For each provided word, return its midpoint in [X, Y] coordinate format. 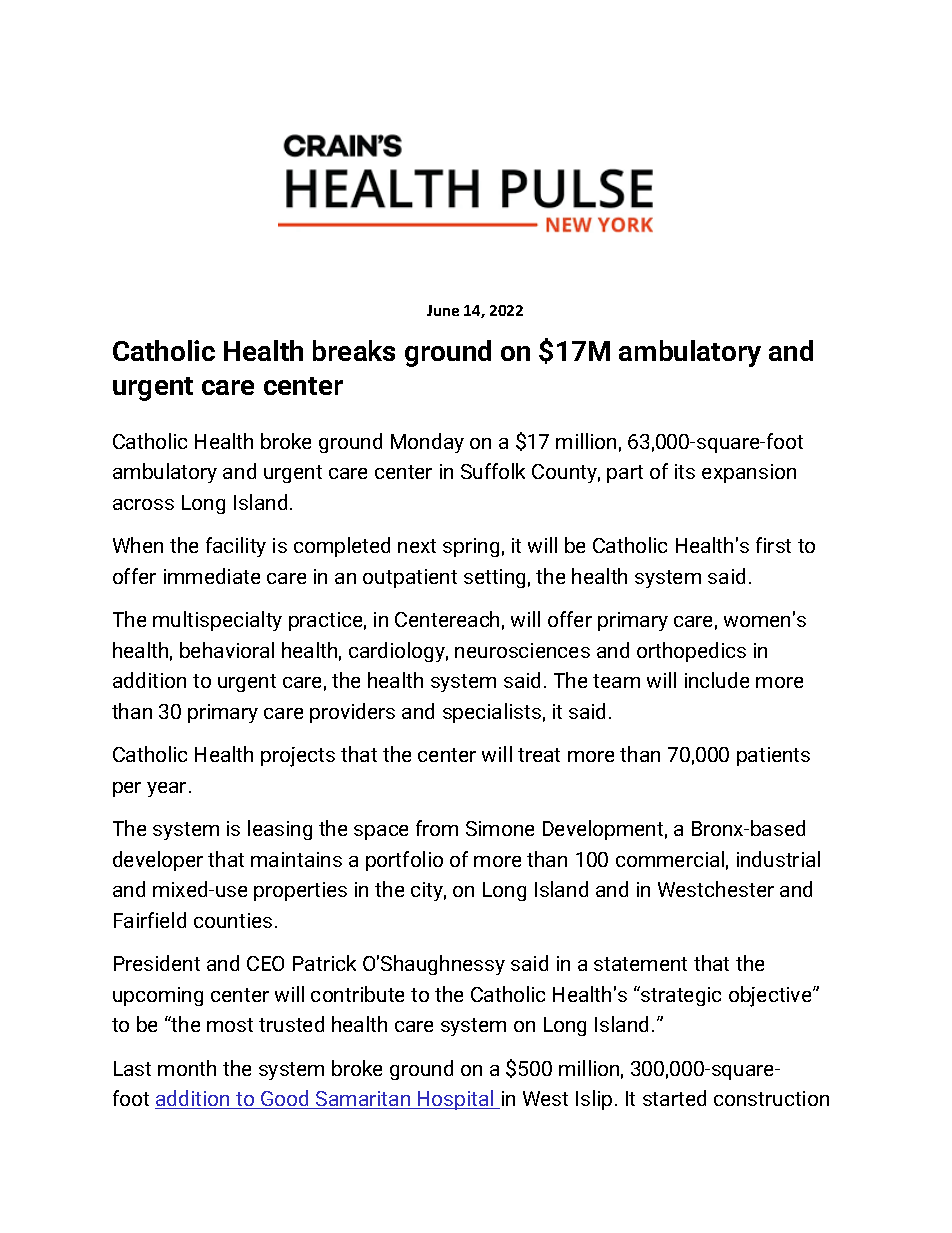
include [717, 680]
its [685, 471]
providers [352, 713]
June [443, 310]
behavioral [227, 650]
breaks [354, 350]
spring [471, 547]
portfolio [404, 861]
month [187, 1068]
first [773, 545]
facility [236, 547]
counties [233, 920]
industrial [778, 859]
